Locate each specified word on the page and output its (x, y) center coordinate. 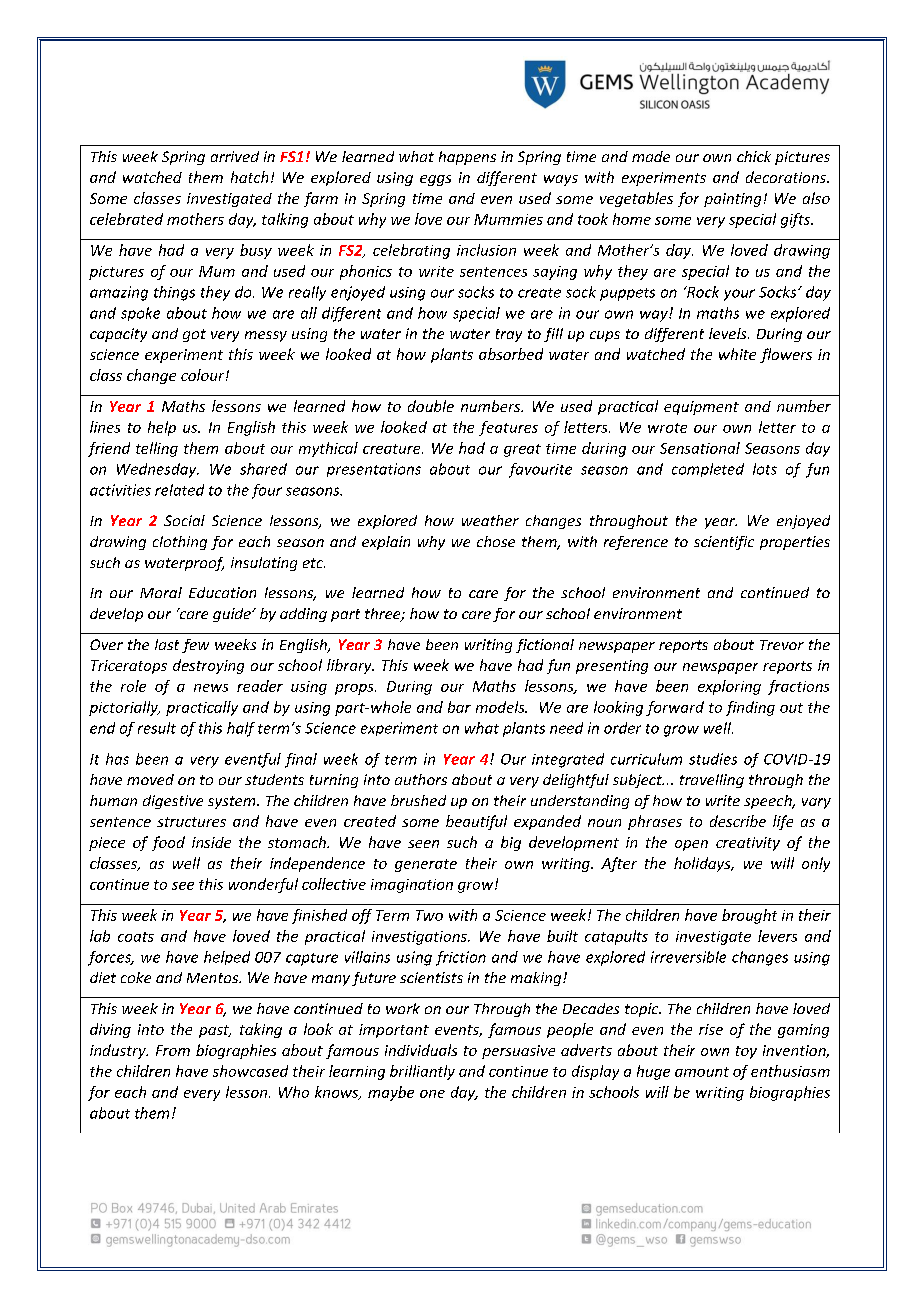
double (431, 406)
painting (732, 200)
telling (157, 449)
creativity (748, 844)
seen (423, 844)
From (173, 1050)
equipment (701, 408)
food (168, 843)
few (195, 646)
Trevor (782, 645)
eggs (435, 180)
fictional (545, 646)
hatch (249, 177)
